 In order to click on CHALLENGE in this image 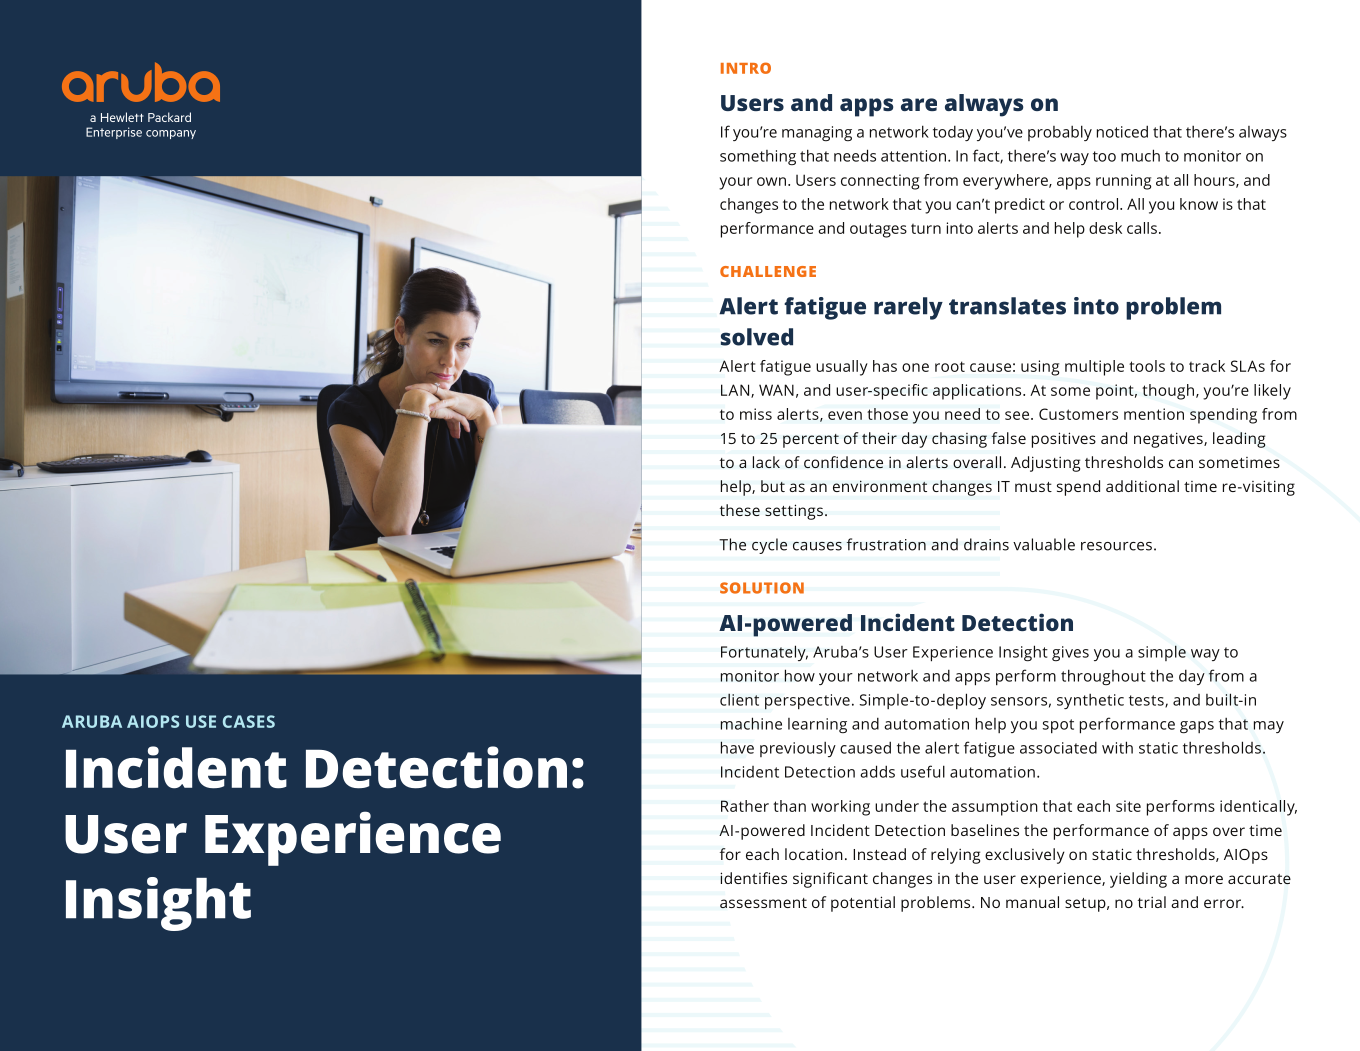, I will do `click(768, 271)`.
